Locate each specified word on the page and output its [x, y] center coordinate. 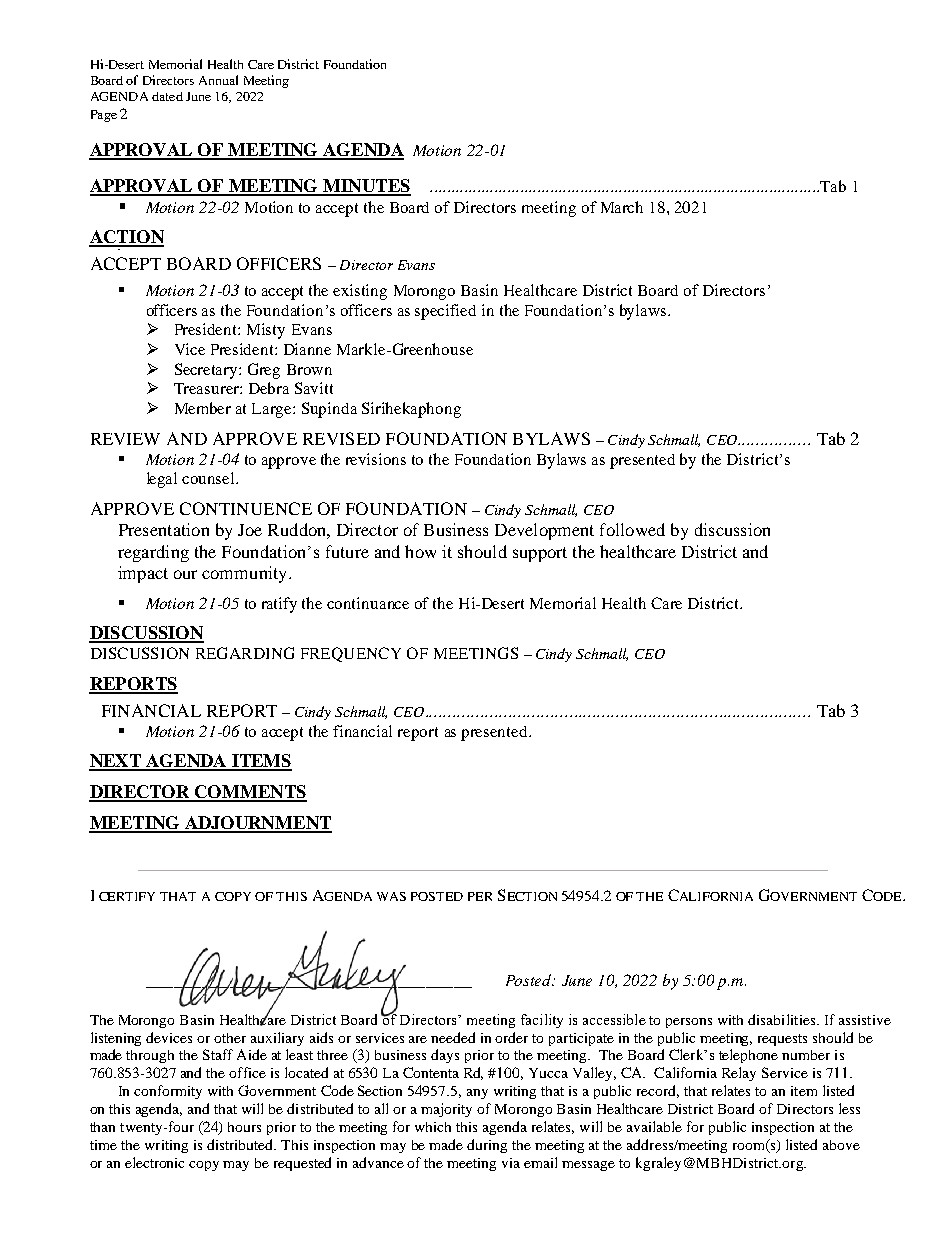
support [540, 554]
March [622, 207]
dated [167, 96]
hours [244, 1127]
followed [632, 529]
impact [143, 574]
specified [445, 312]
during [487, 1146]
